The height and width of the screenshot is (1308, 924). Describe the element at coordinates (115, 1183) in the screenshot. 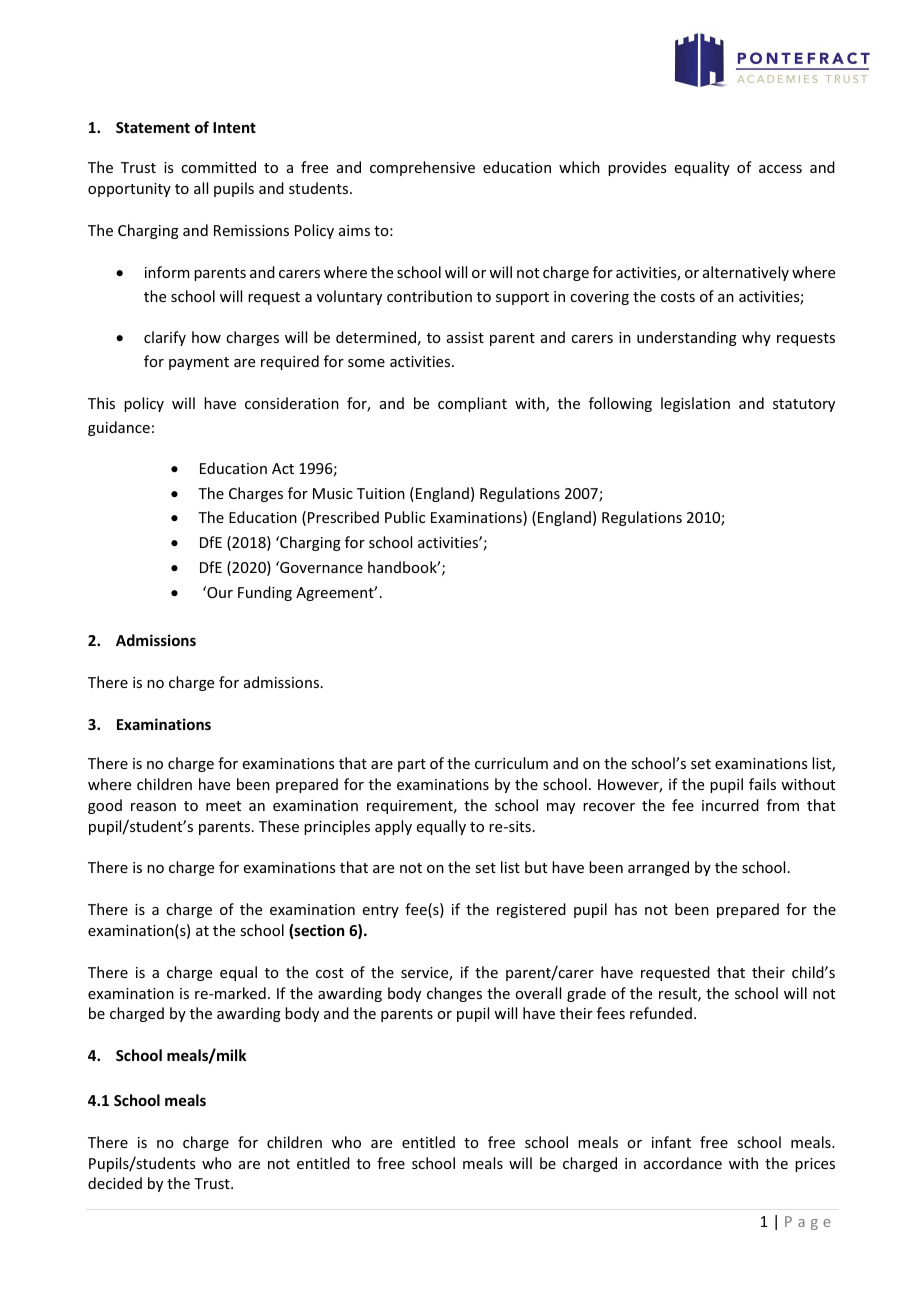

I see `decided` at that location.
